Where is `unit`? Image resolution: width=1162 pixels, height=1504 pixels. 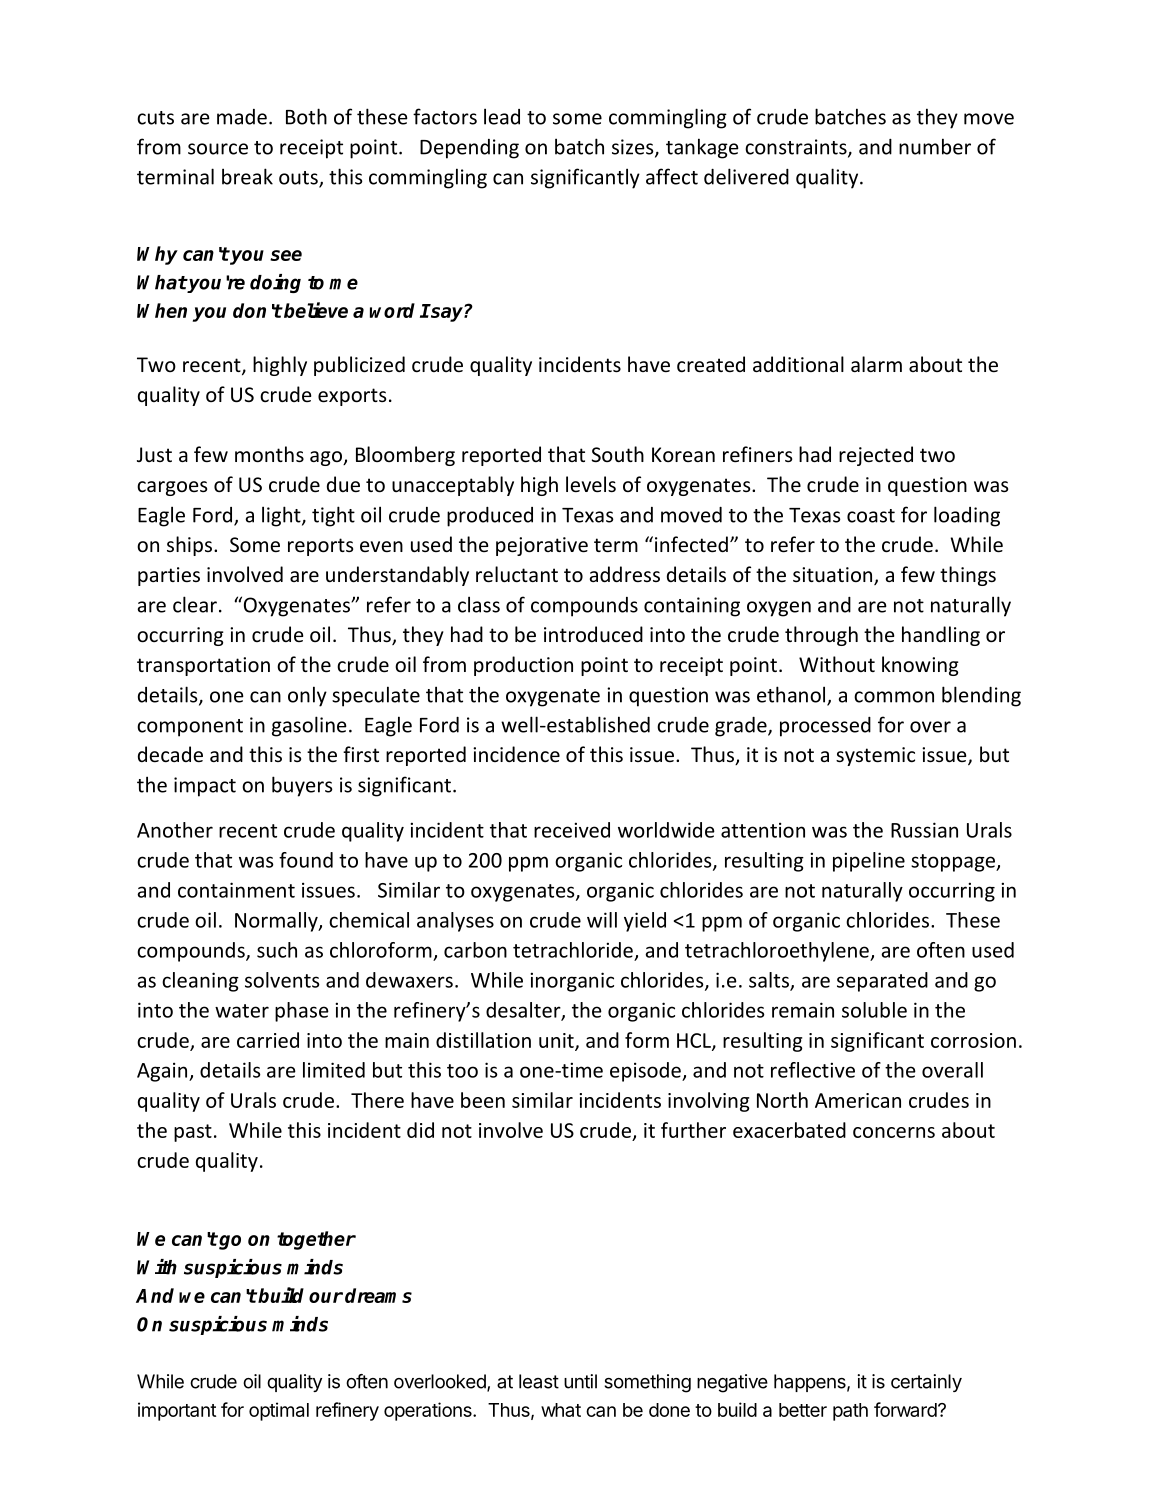 unit is located at coordinates (557, 1041).
